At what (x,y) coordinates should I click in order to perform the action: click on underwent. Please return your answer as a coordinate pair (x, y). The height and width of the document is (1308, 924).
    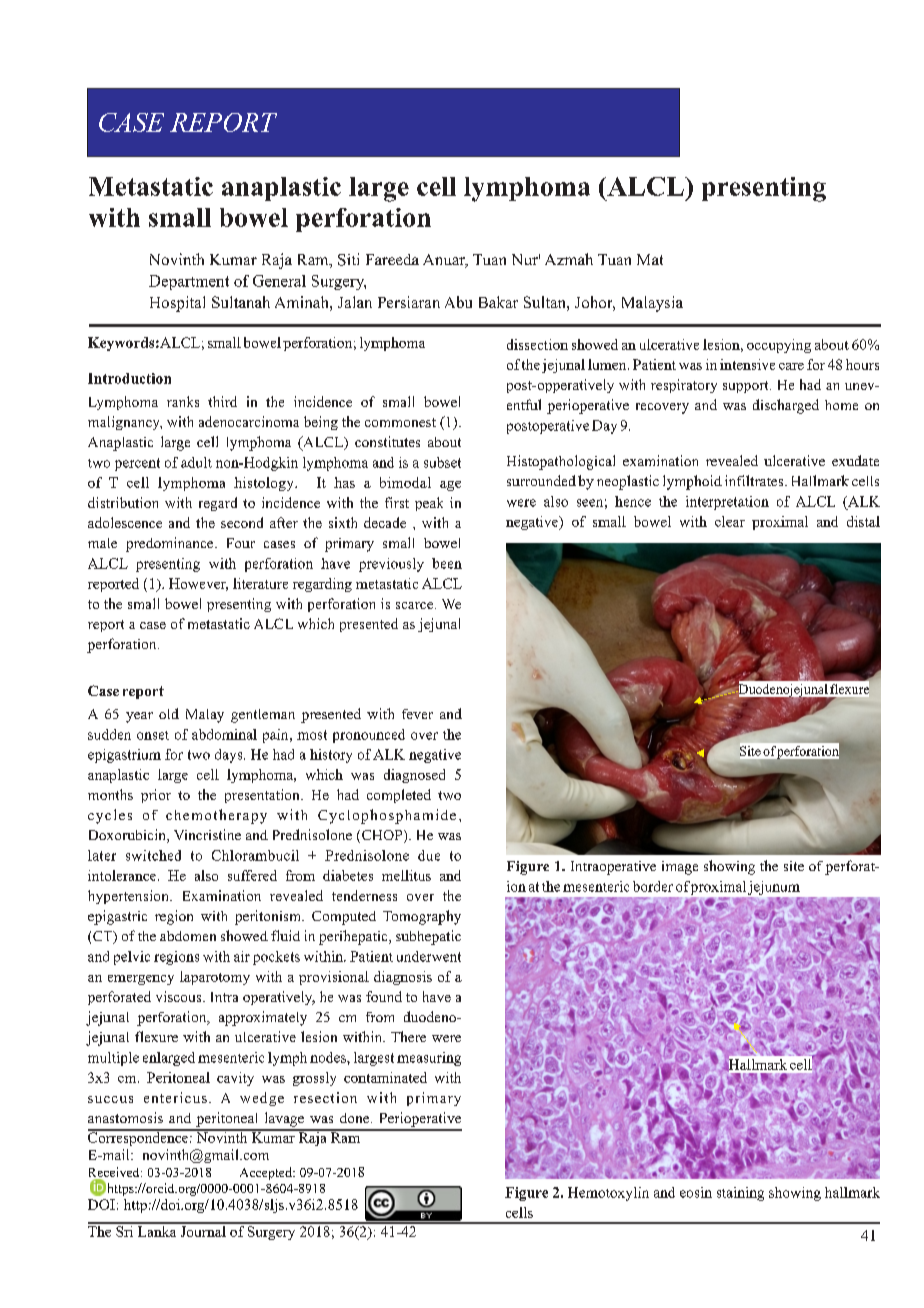
    Looking at the image, I should click on (429, 956).
